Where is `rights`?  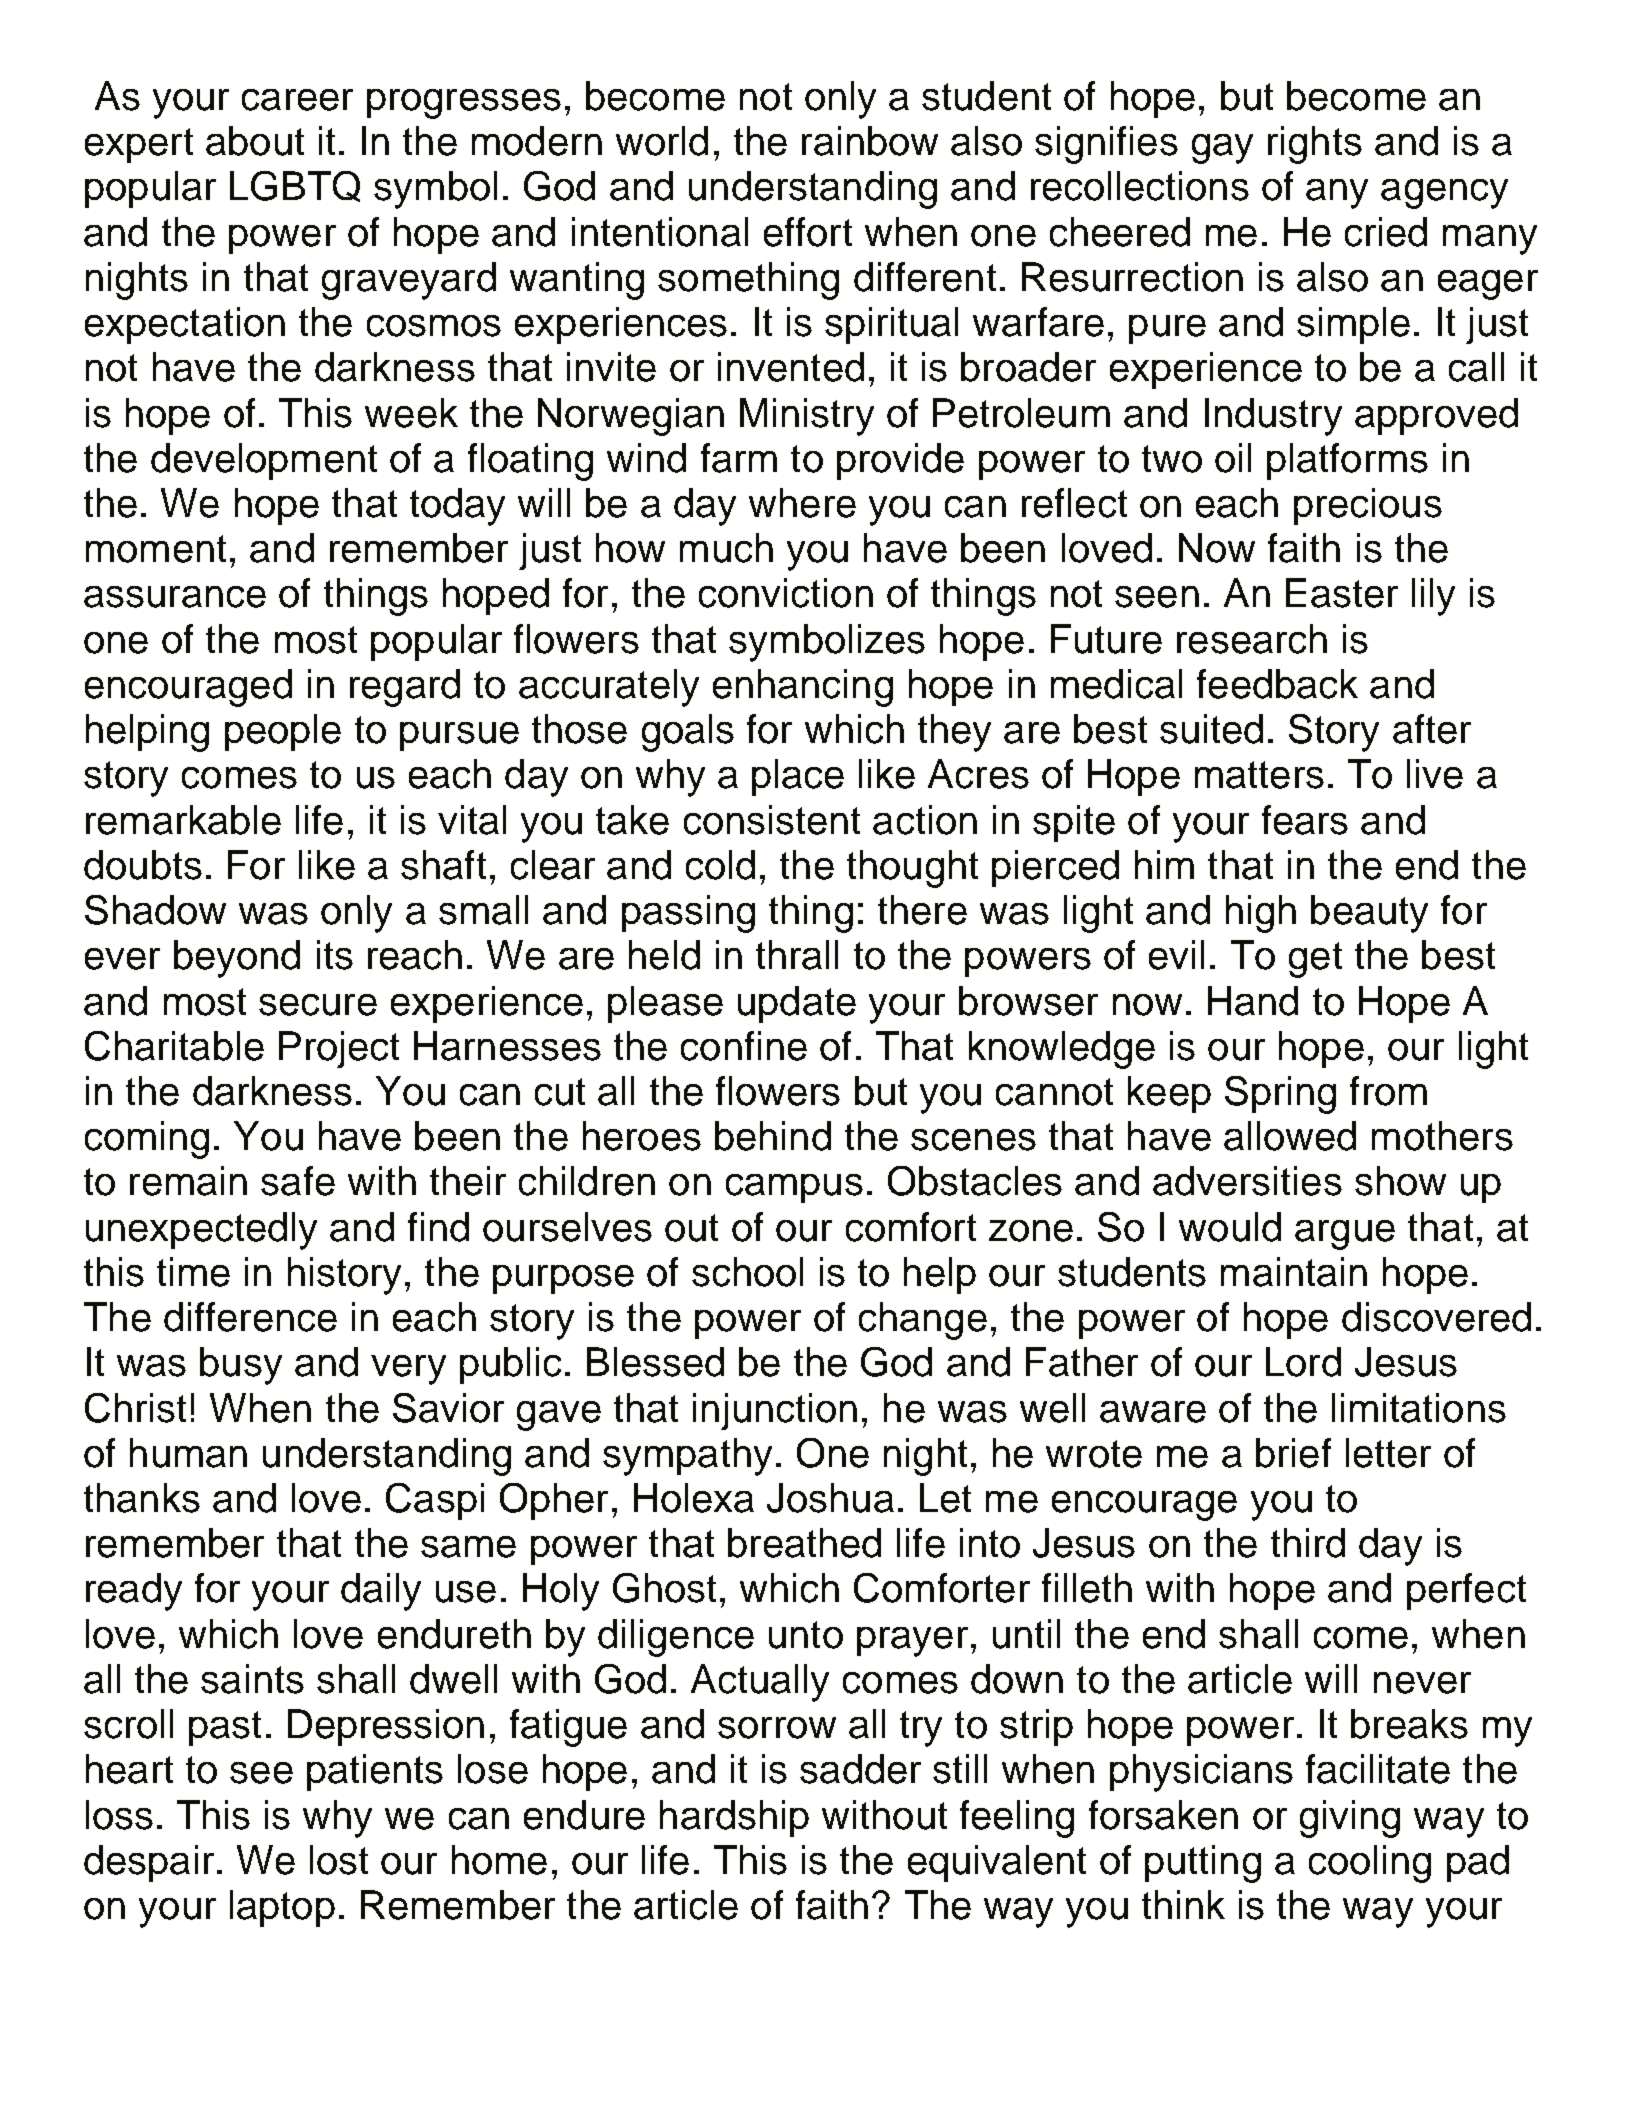 rights is located at coordinates (1315, 145).
